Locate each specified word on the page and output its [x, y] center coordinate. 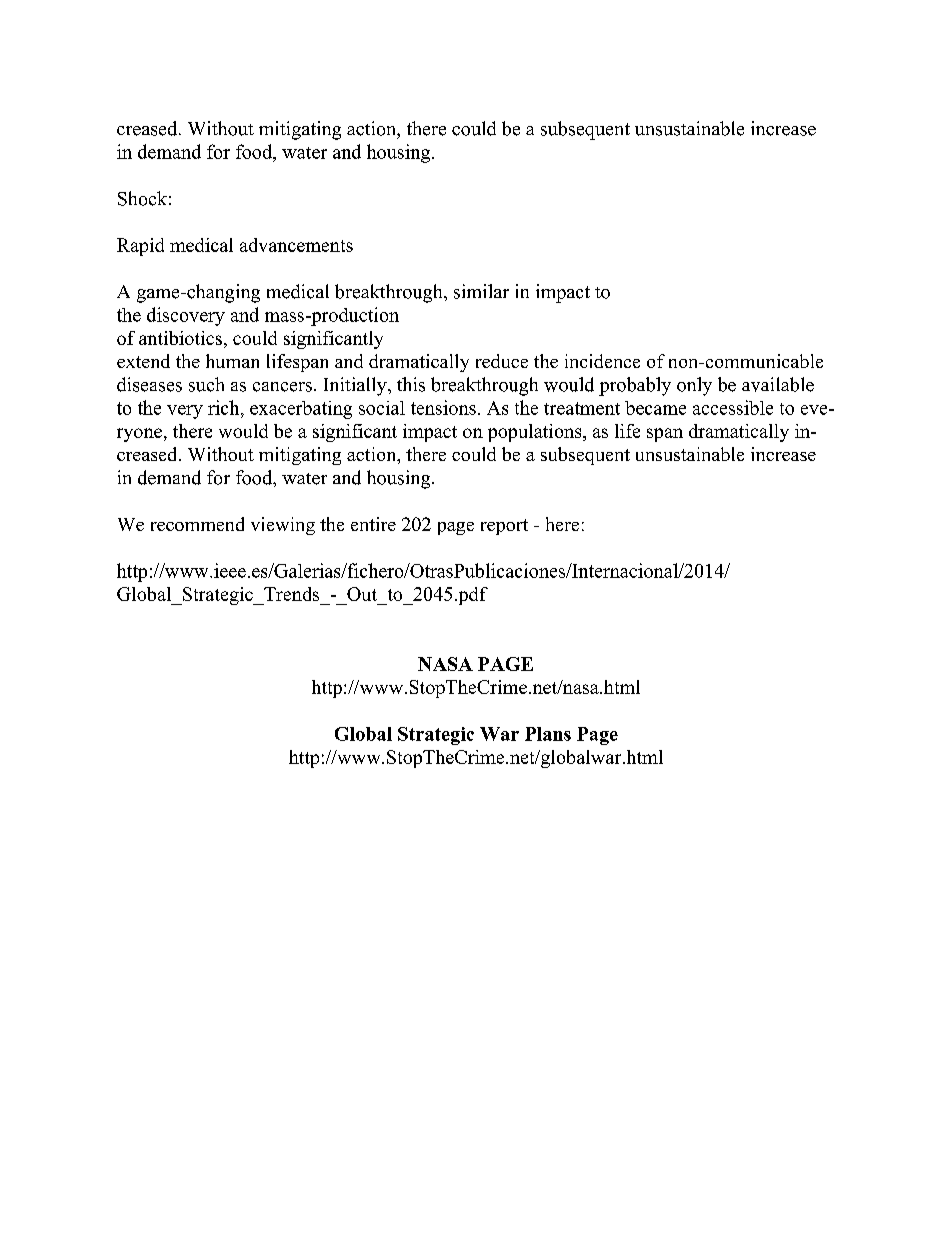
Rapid [140, 247]
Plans [548, 734]
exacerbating [301, 410]
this [411, 384]
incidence [602, 361]
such [206, 384]
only [694, 386]
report [504, 527]
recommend [197, 524]
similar [481, 291]
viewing [283, 526]
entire [373, 524]
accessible [733, 407]
